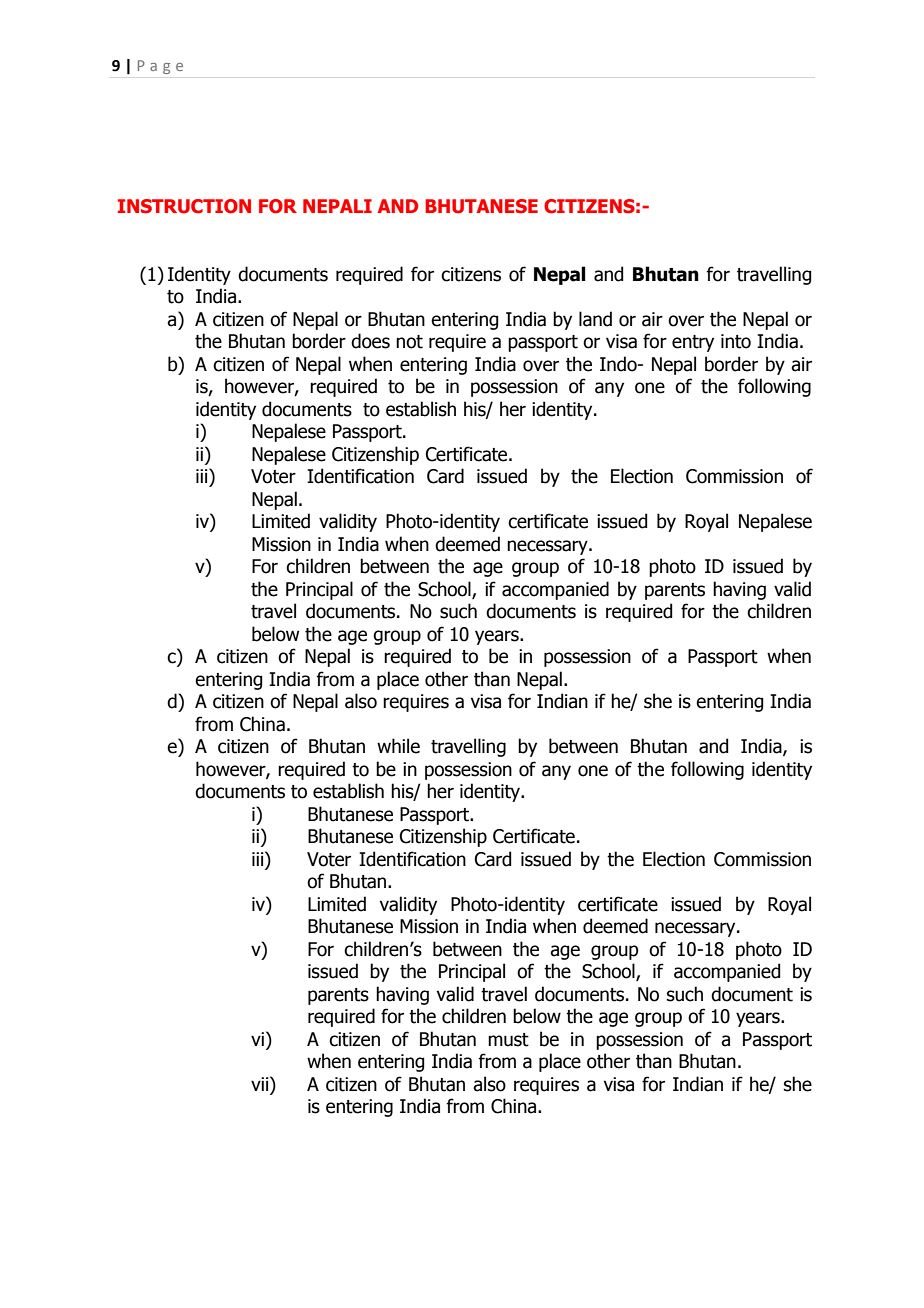  Describe the element at coordinates (736, 341) in the document. I see `into` at that location.
